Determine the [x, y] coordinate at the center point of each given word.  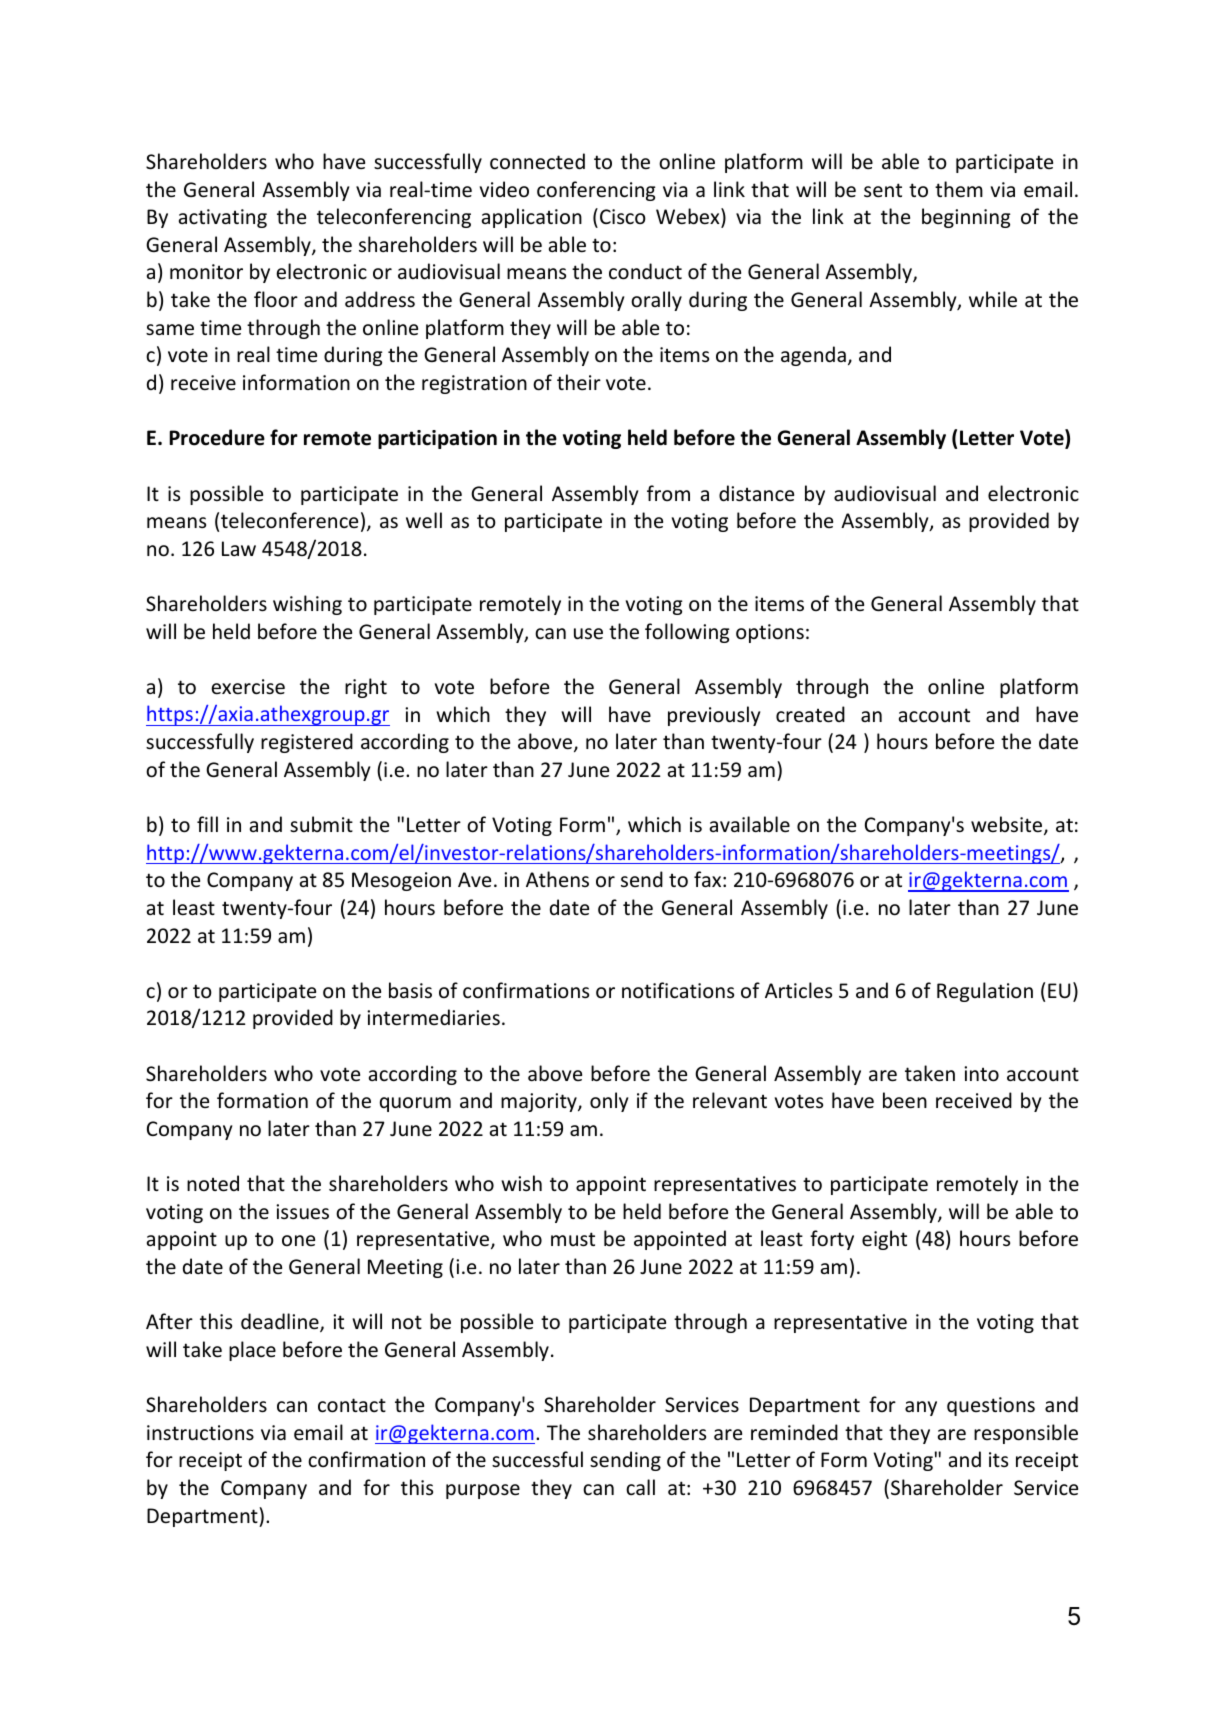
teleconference [289, 520]
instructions [200, 1433]
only [609, 1102]
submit [321, 824]
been [905, 1100]
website [1008, 825]
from [668, 493]
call [640, 1487]
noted [213, 1183]
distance [756, 493]
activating [223, 218]
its [998, 1459]
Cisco [623, 216]
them [959, 189]
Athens [557, 879]
